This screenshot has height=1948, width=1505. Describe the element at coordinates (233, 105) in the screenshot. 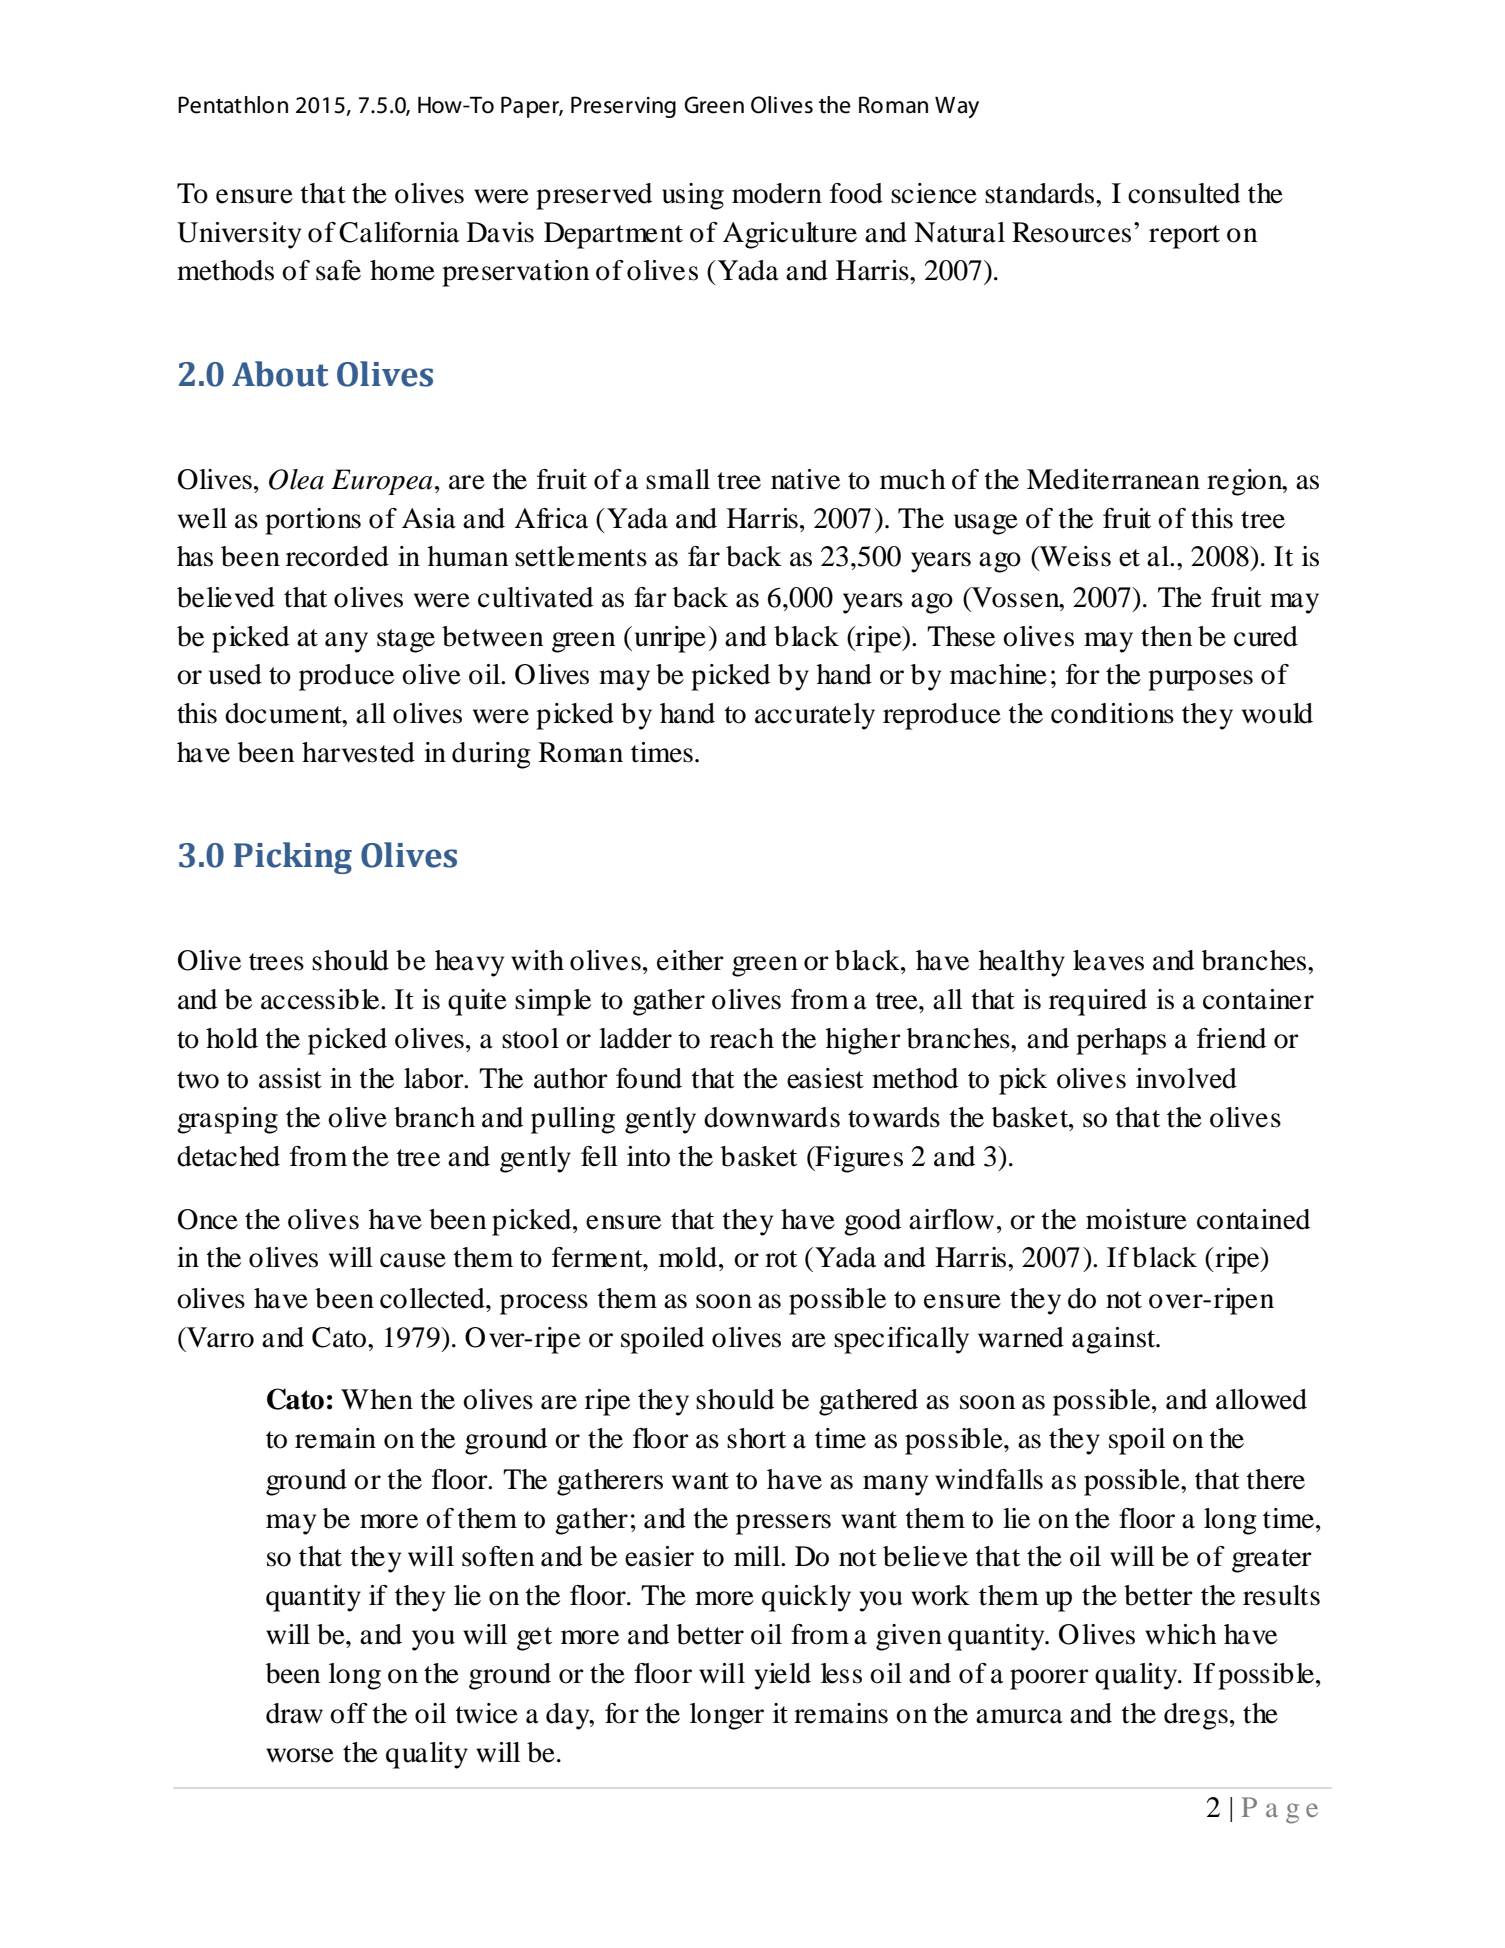

I see `Pentathlon` at that location.
